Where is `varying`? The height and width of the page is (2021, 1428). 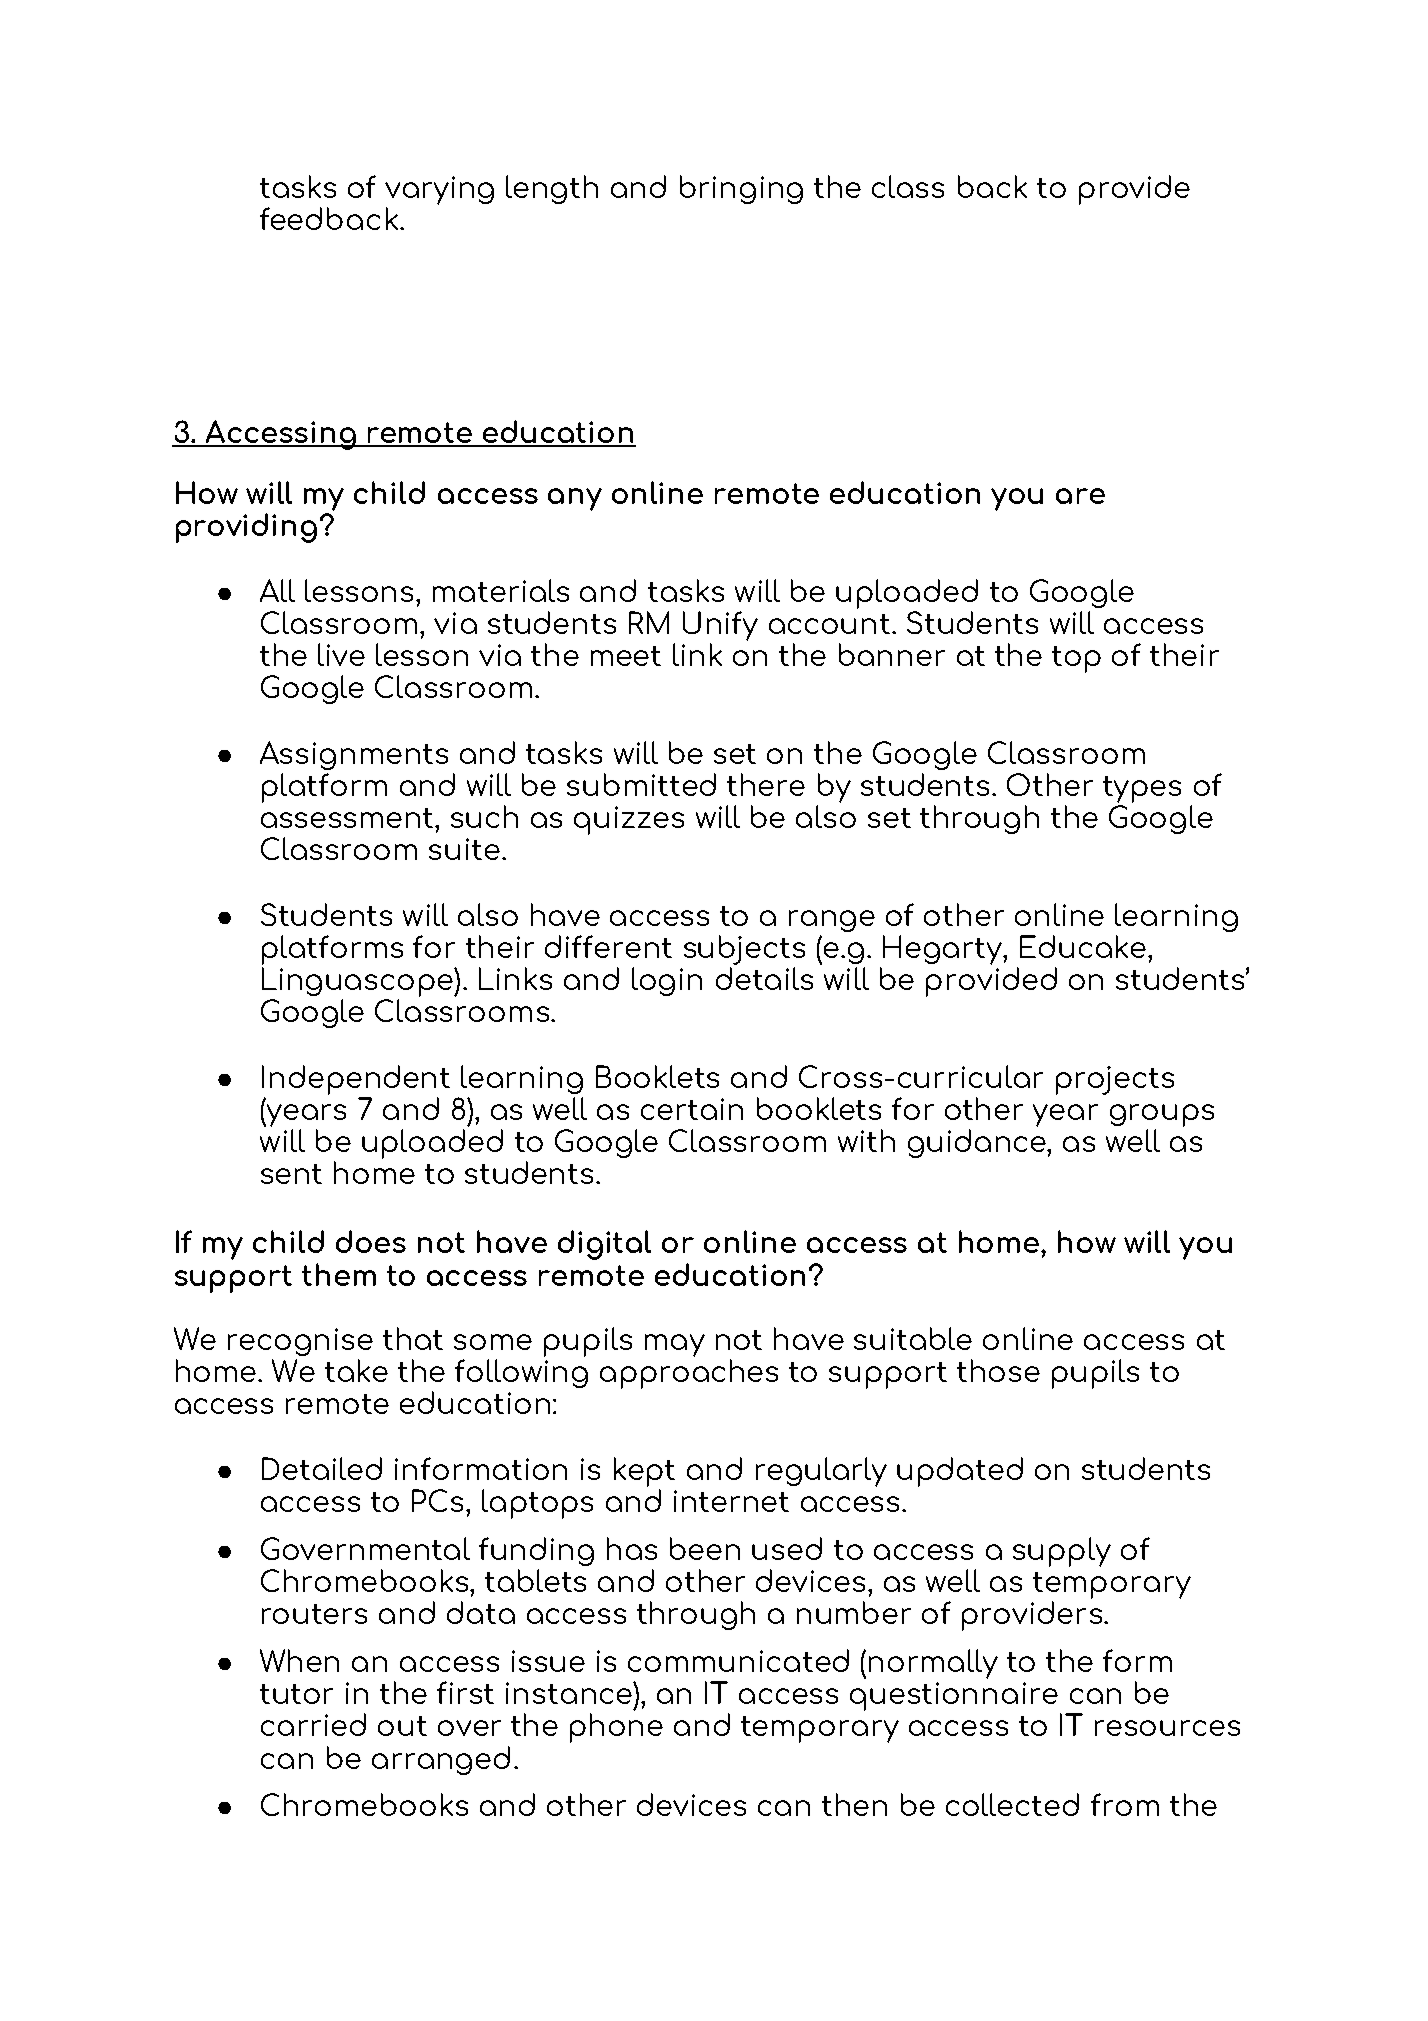
varying is located at coordinates (439, 192).
